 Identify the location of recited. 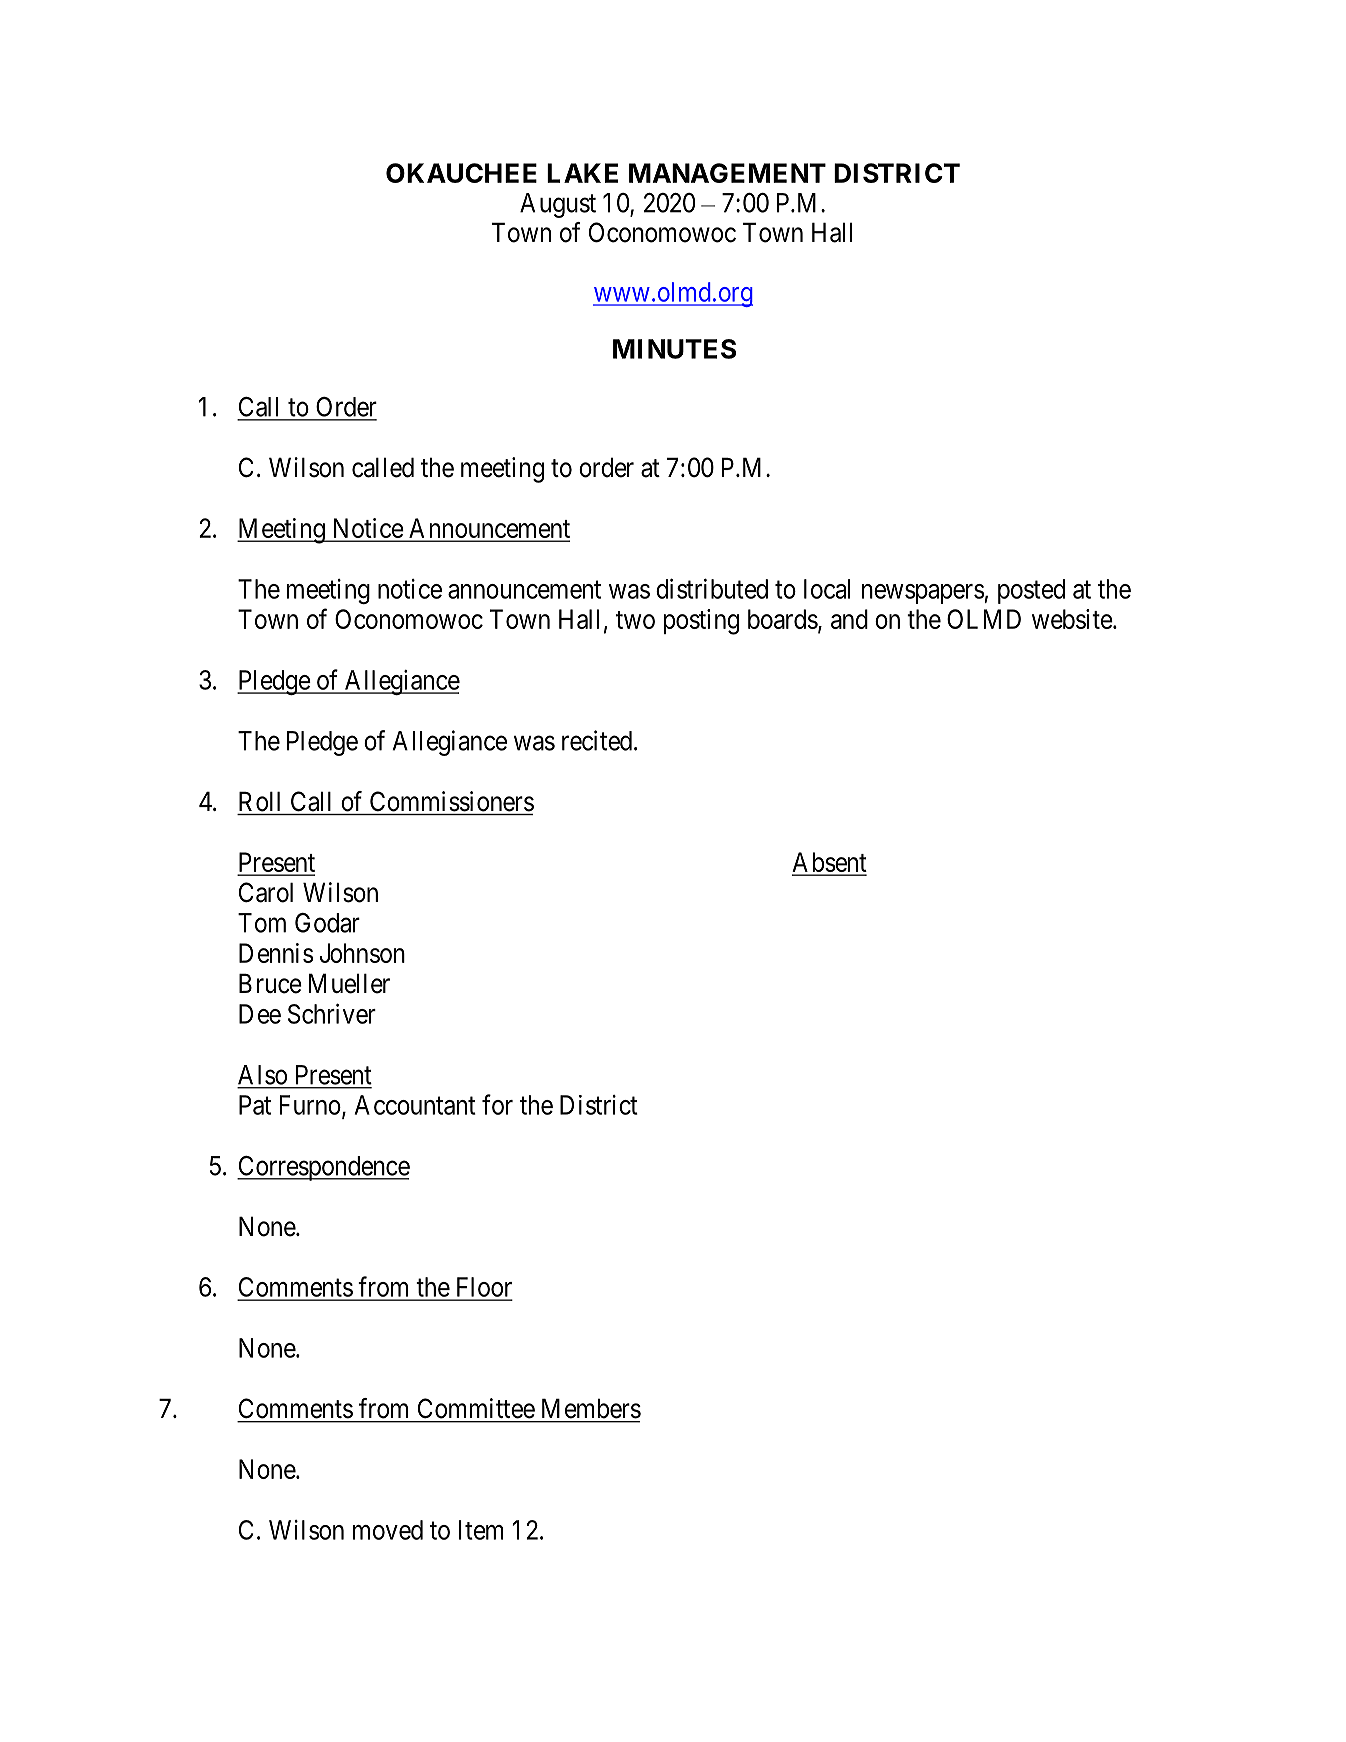
(597, 740).
